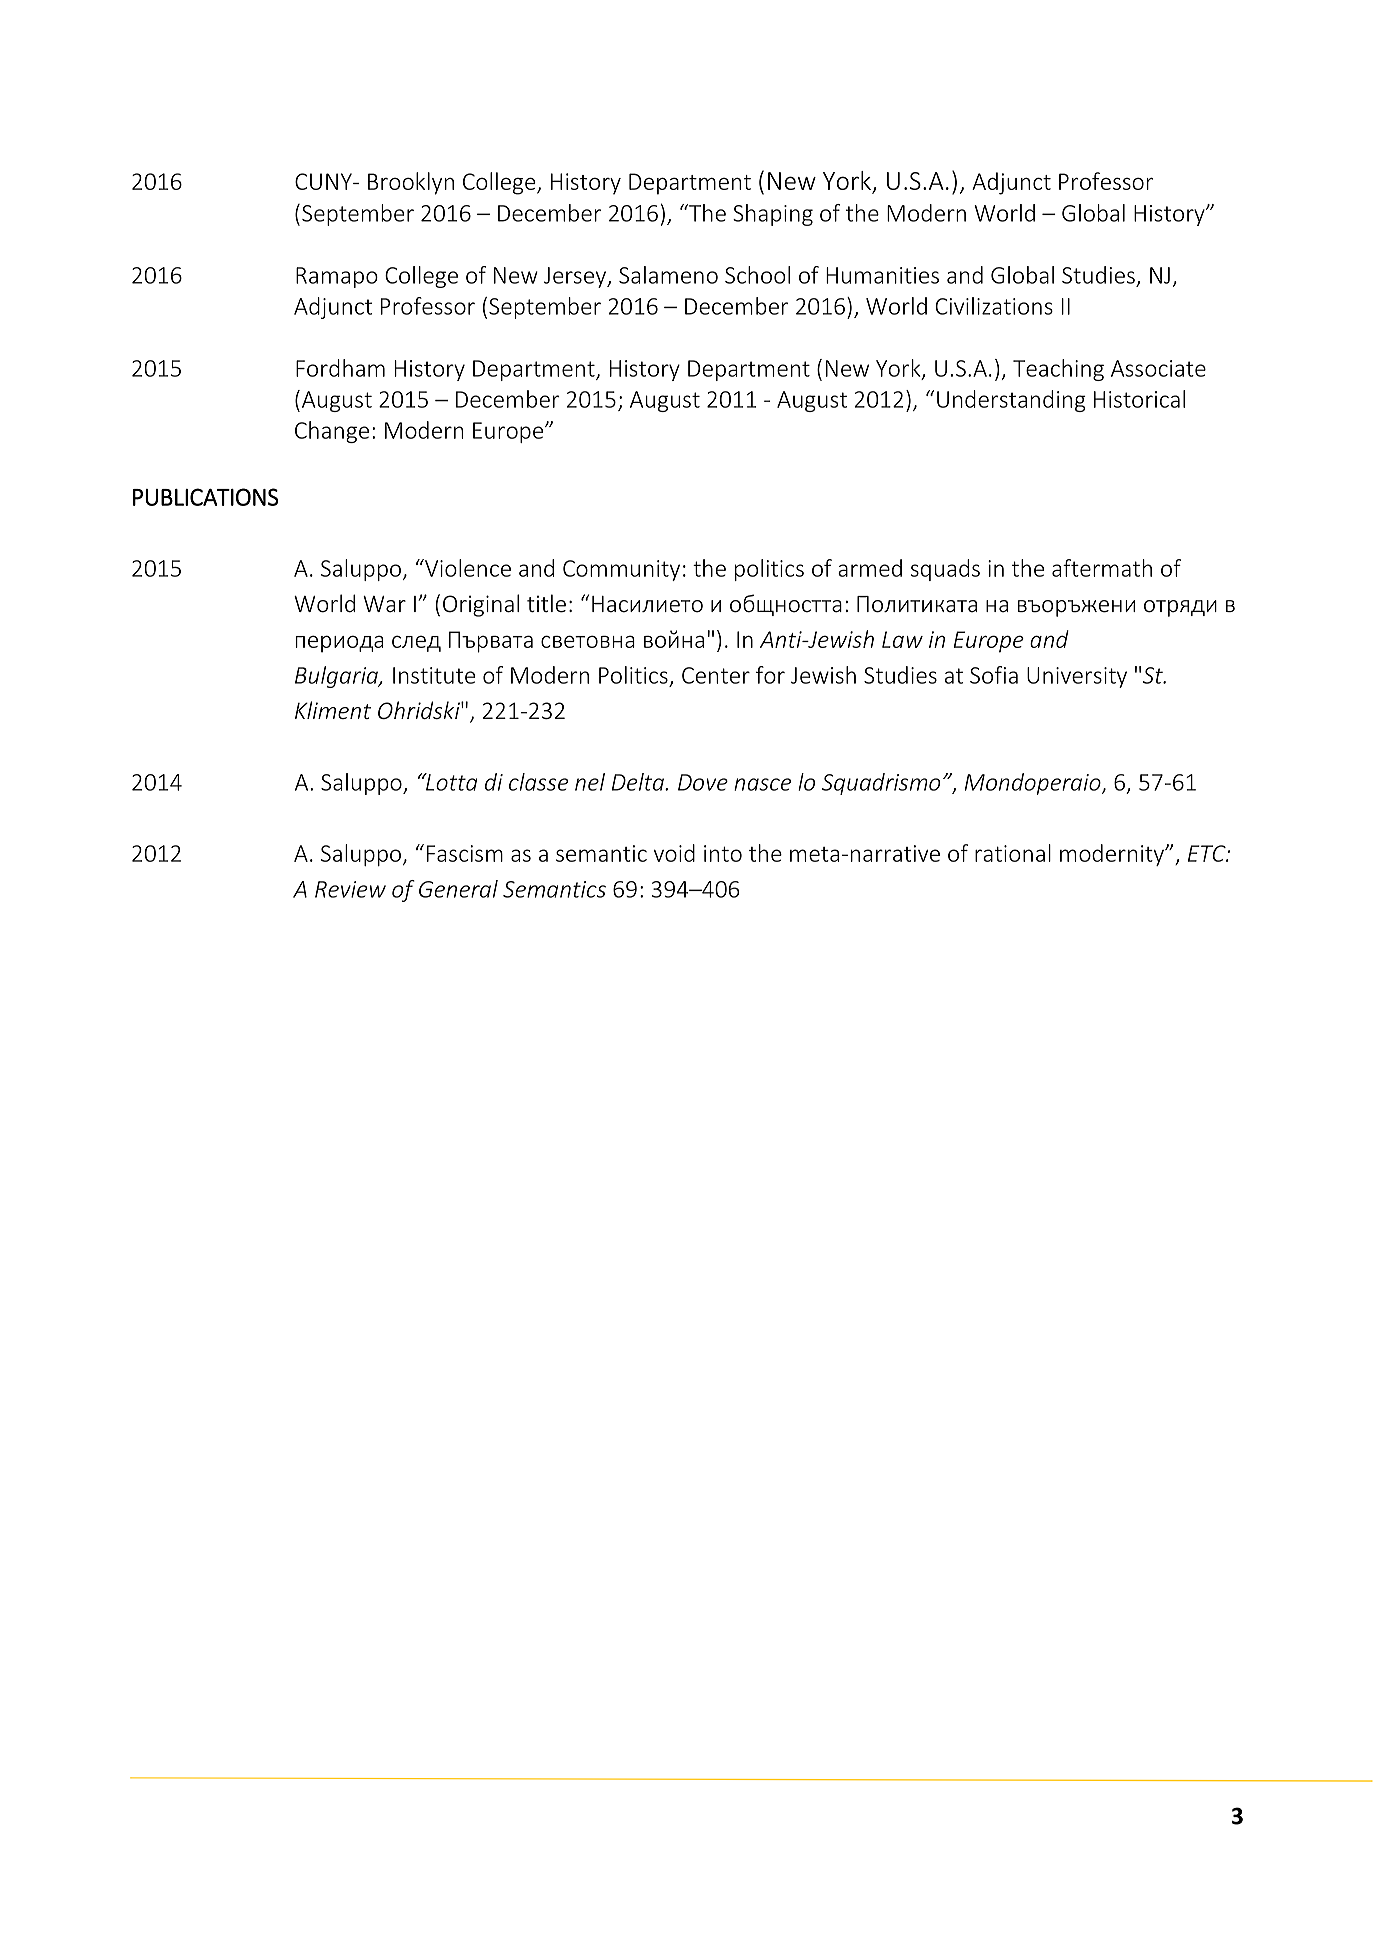 The height and width of the document is (1944, 1374). Describe the element at coordinates (340, 368) in the document. I see `Fordham` at that location.
